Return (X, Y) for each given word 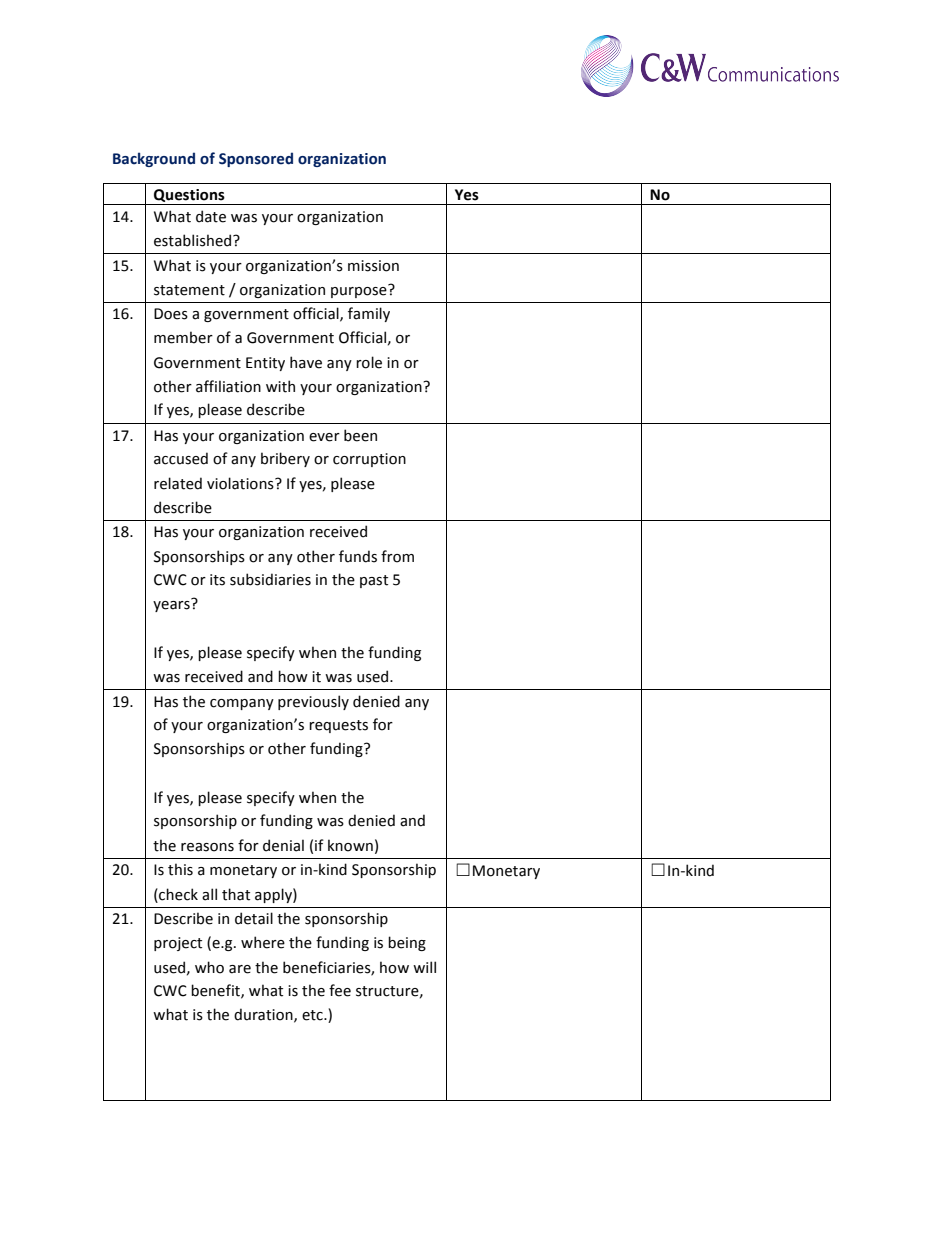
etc (313, 1015)
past (374, 581)
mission (373, 266)
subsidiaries (270, 579)
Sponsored (256, 159)
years (172, 605)
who (209, 967)
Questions (189, 195)
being (407, 943)
